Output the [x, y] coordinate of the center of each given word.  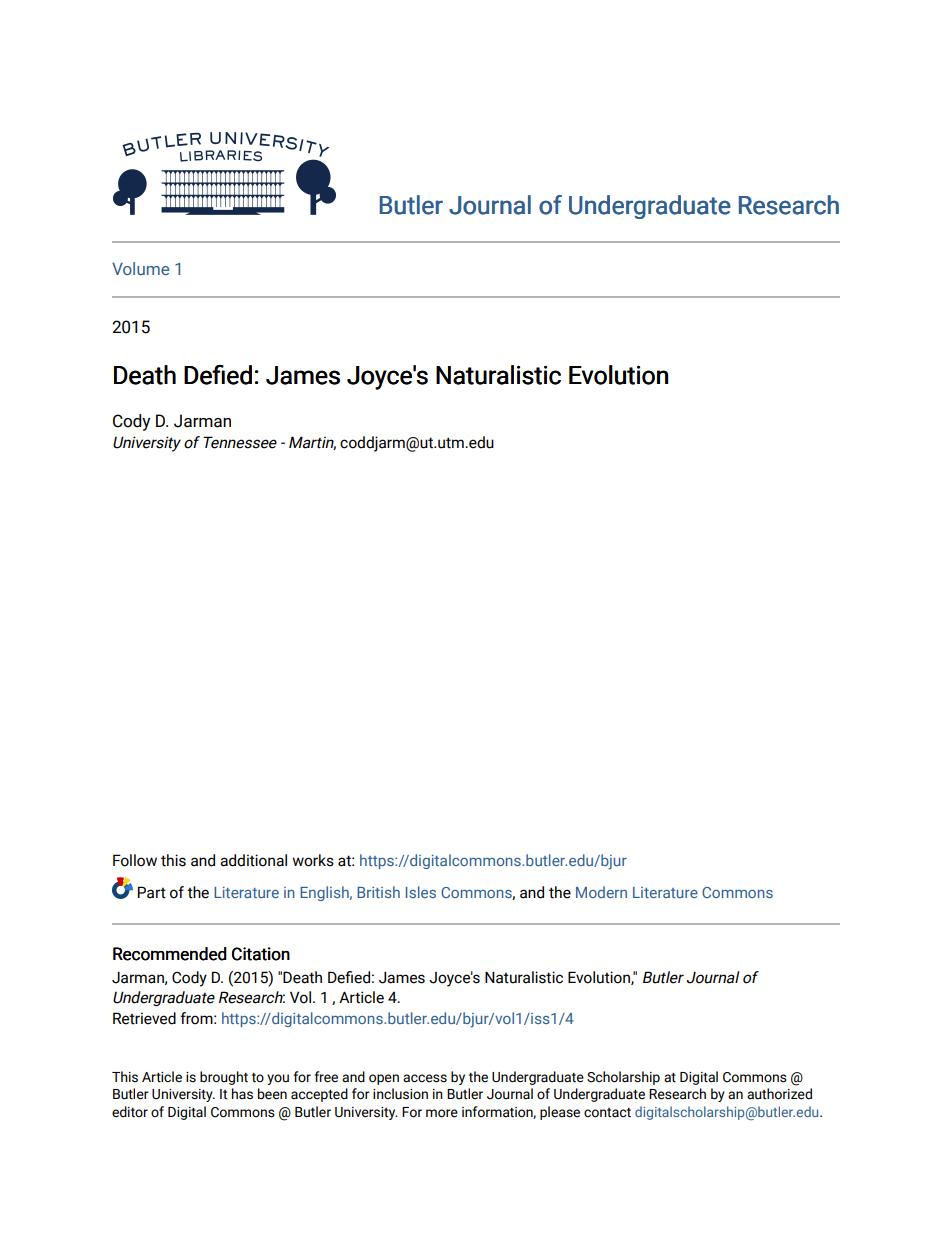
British [378, 892]
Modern [601, 892]
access [425, 1078]
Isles [421, 892]
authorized [779, 1094]
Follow [135, 860]
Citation [261, 954]
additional [253, 860]
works [313, 860]
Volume [140, 268]
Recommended [170, 954]
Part [152, 892]
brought [224, 1078]
